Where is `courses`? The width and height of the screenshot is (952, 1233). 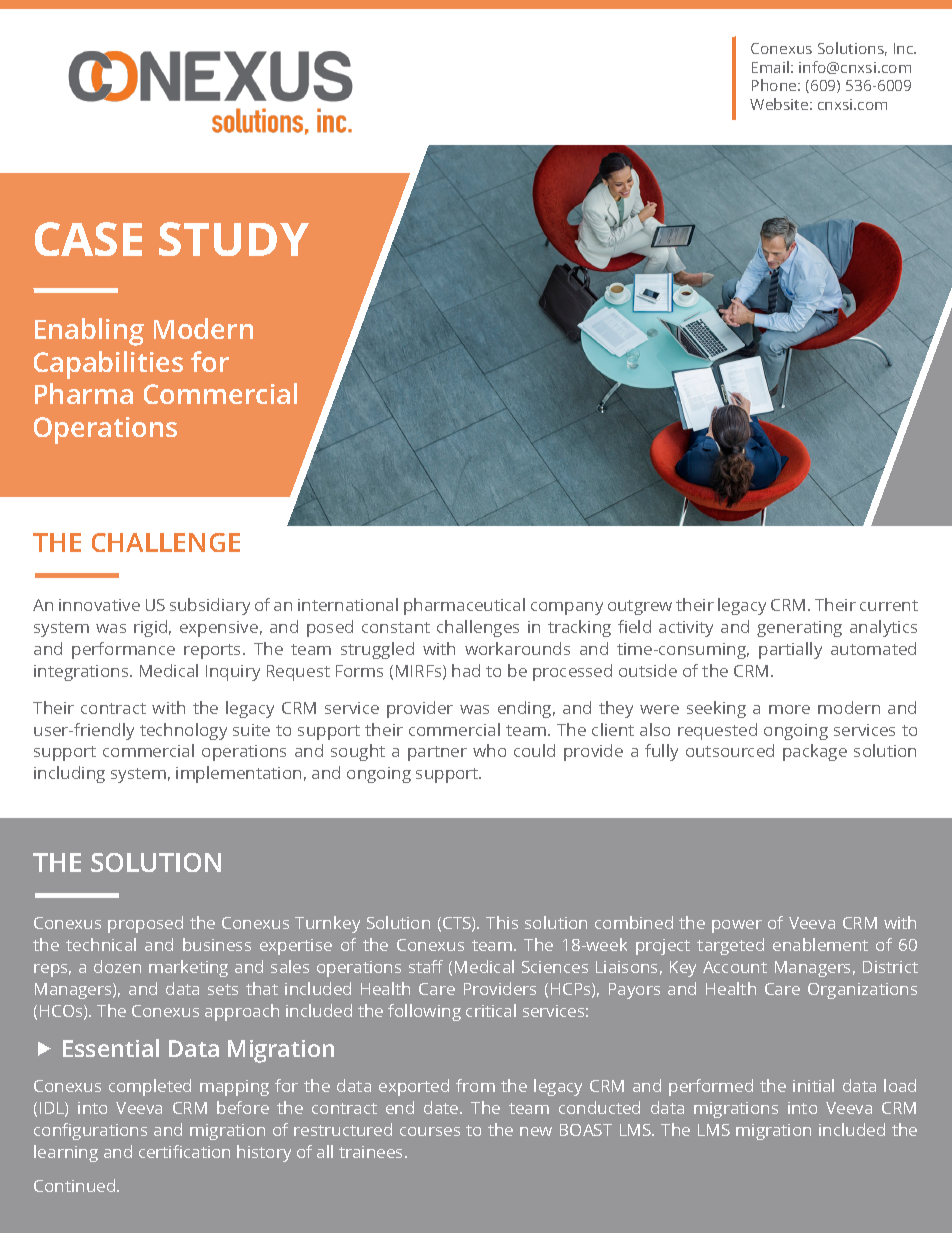 courses is located at coordinates (430, 1131).
